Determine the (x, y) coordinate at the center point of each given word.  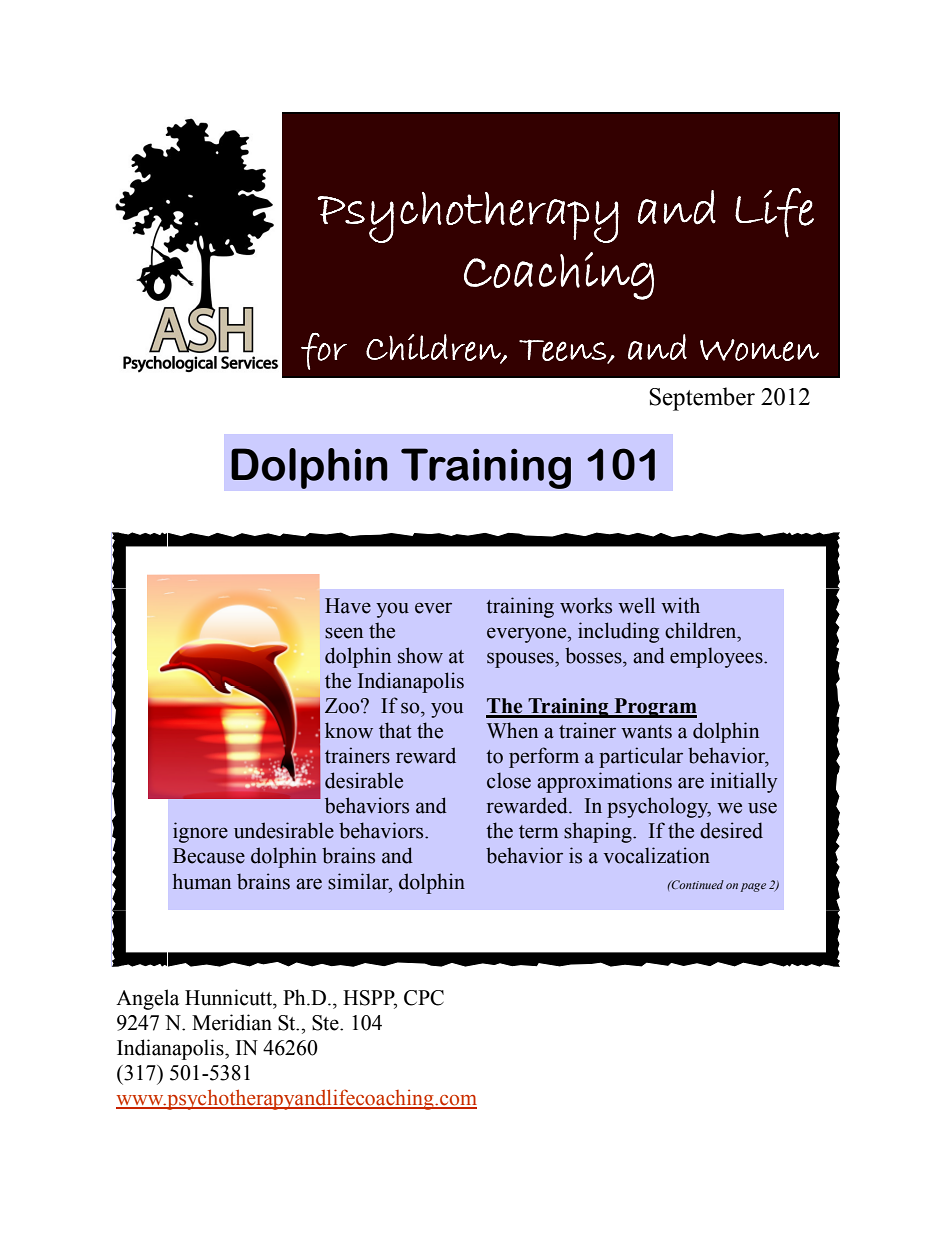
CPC (424, 998)
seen (344, 633)
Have (348, 606)
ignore (200, 832)
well (636, 605)
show (420, 655)
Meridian (232, 1022)
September (702, 399)
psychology (659, 807)
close (509, 780)
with (680, 605)
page (753, 887)
